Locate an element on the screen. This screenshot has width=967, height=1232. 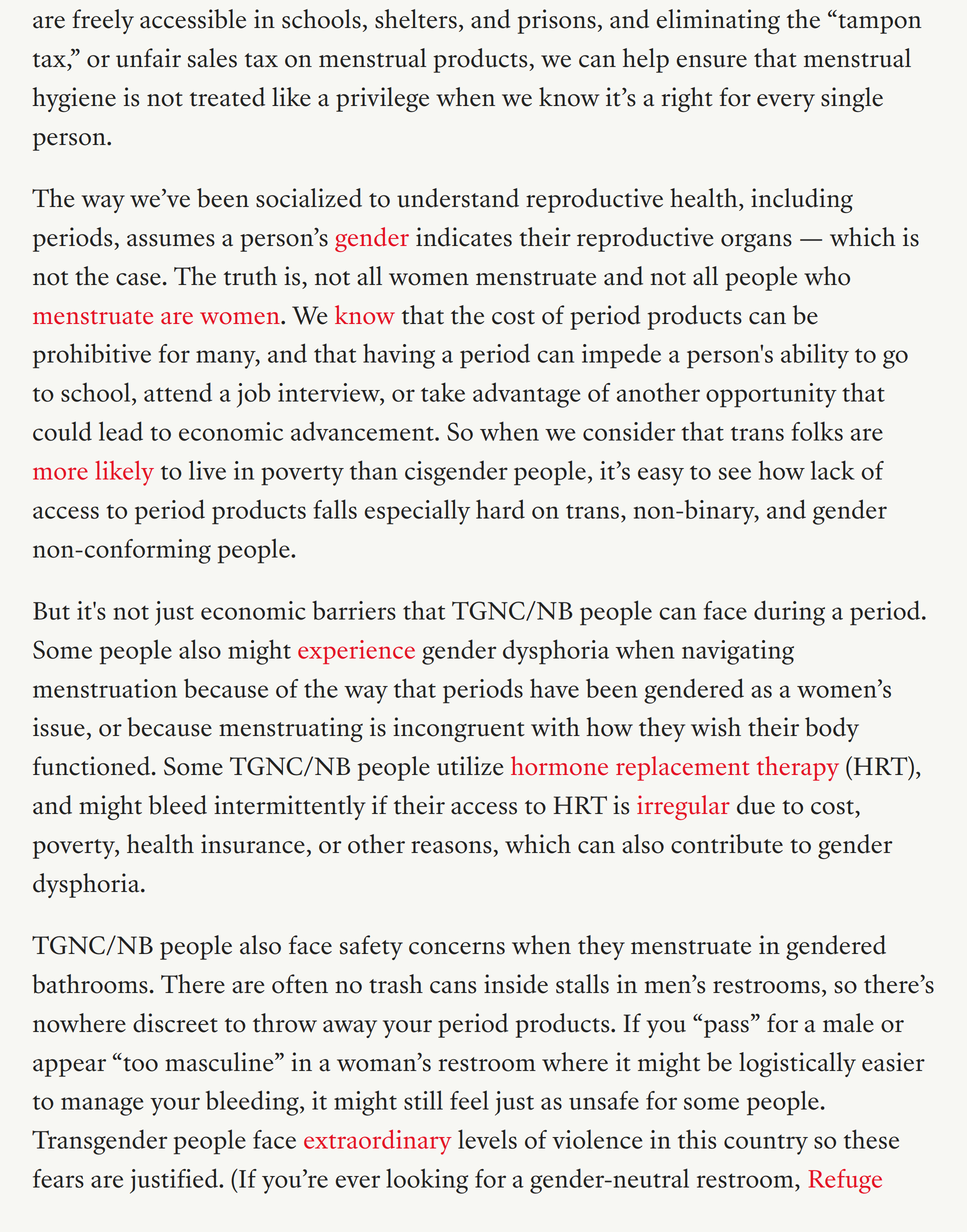
manage is located at coordinates (102, 1106).
